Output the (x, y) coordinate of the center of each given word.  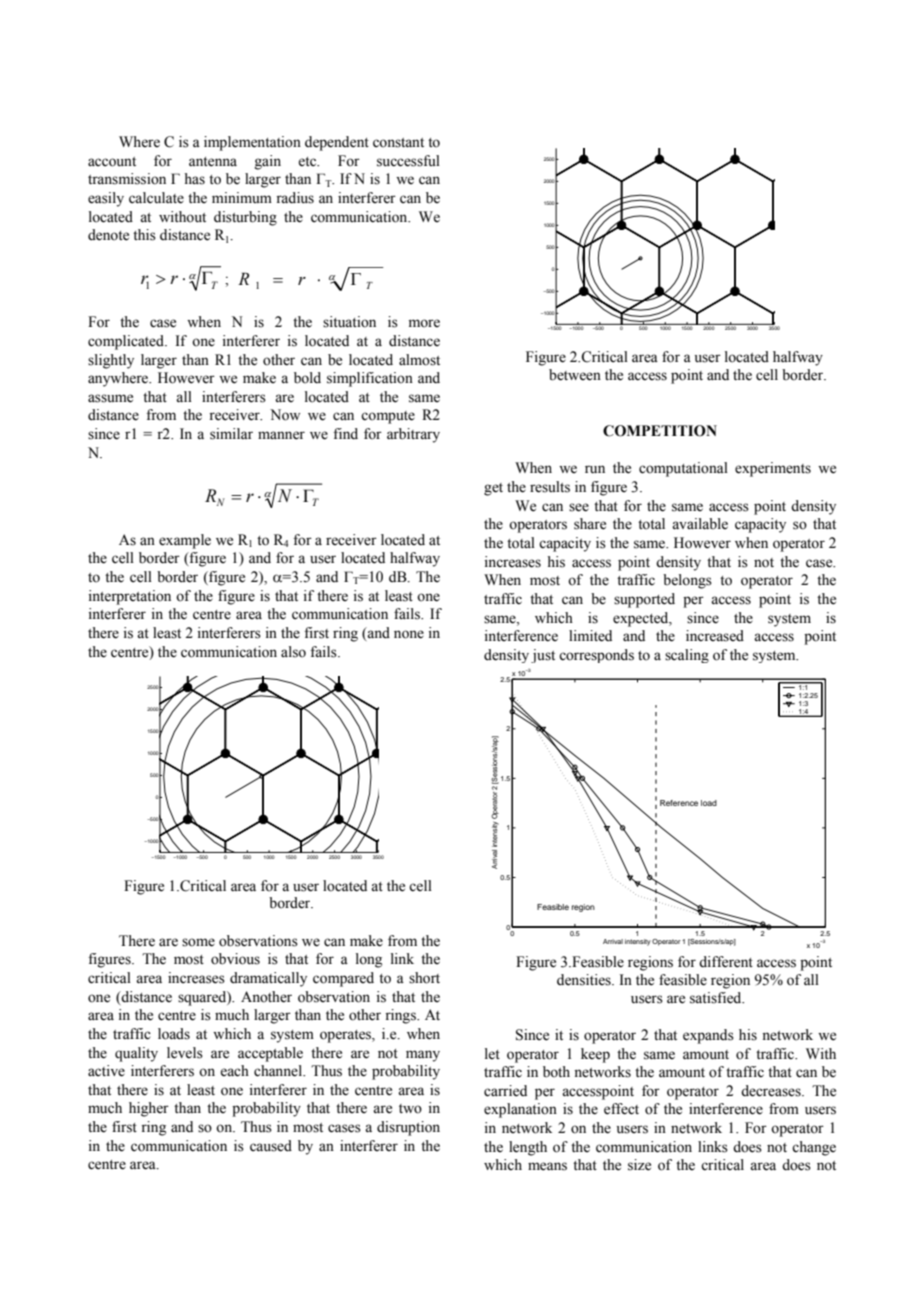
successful (408, 161)
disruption (408, 1128)
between (575, 375)
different (726, 962)
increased (715, 636)
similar (231, 434)
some (198, 942)
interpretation (130, 597)
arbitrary (413, 435)
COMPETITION (660, 431)
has (194, 179)
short (424, 978)
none (409, 634)
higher (149, 1109)
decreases (772, 1091)
